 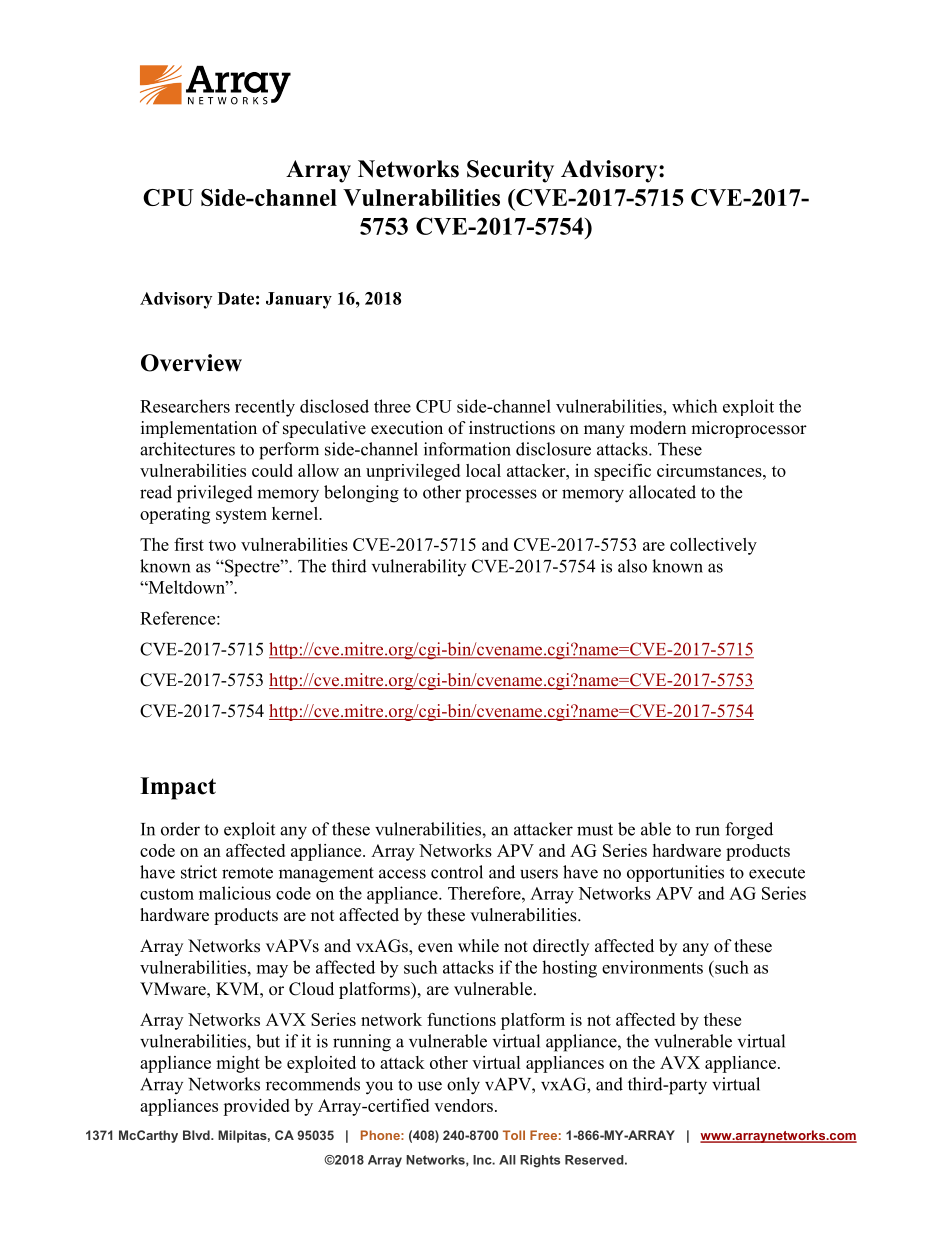 I want to click on modern, so click(x=658, y=428).
